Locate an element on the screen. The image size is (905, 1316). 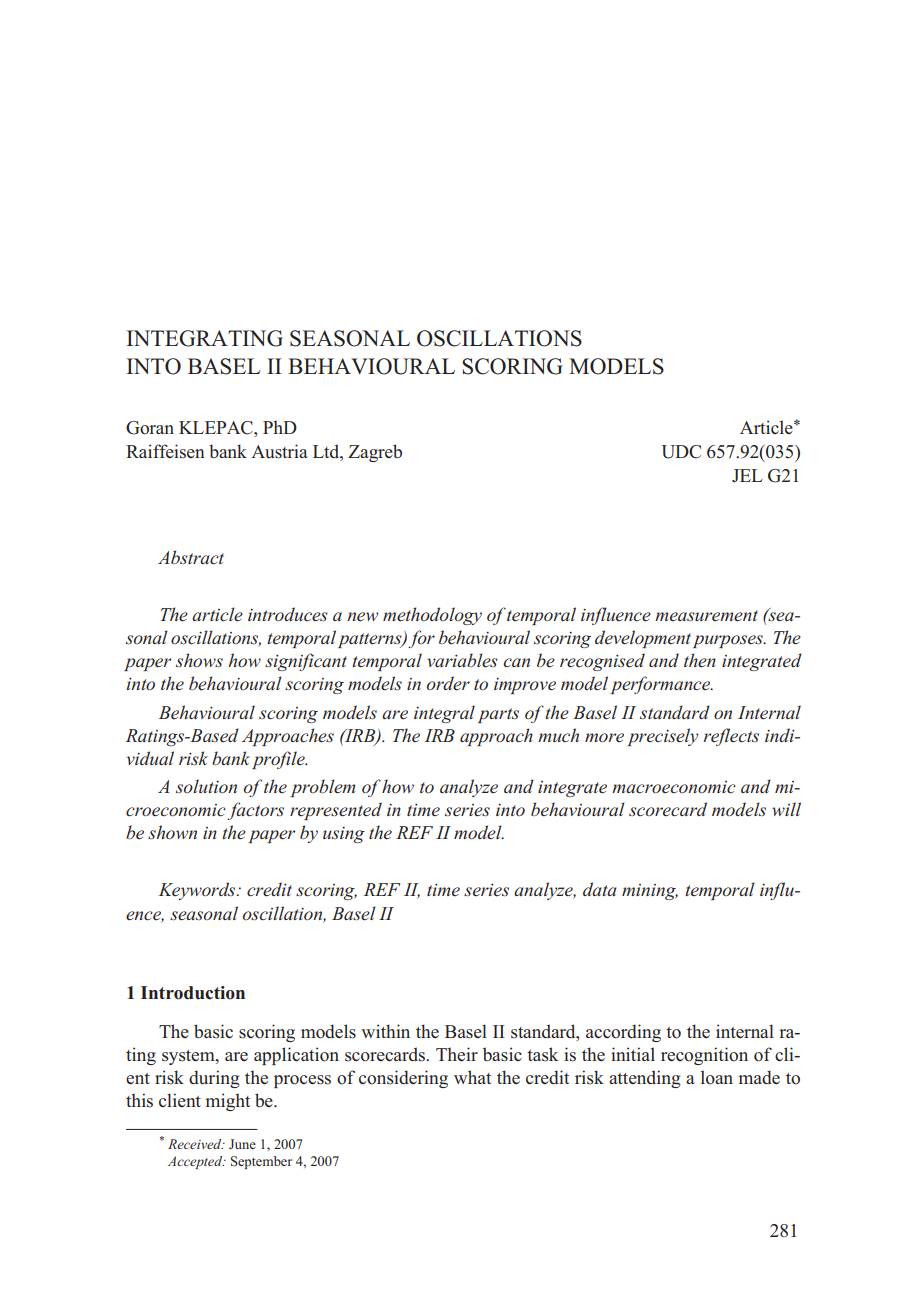
Keywords is located at coordinates (198, 891).
